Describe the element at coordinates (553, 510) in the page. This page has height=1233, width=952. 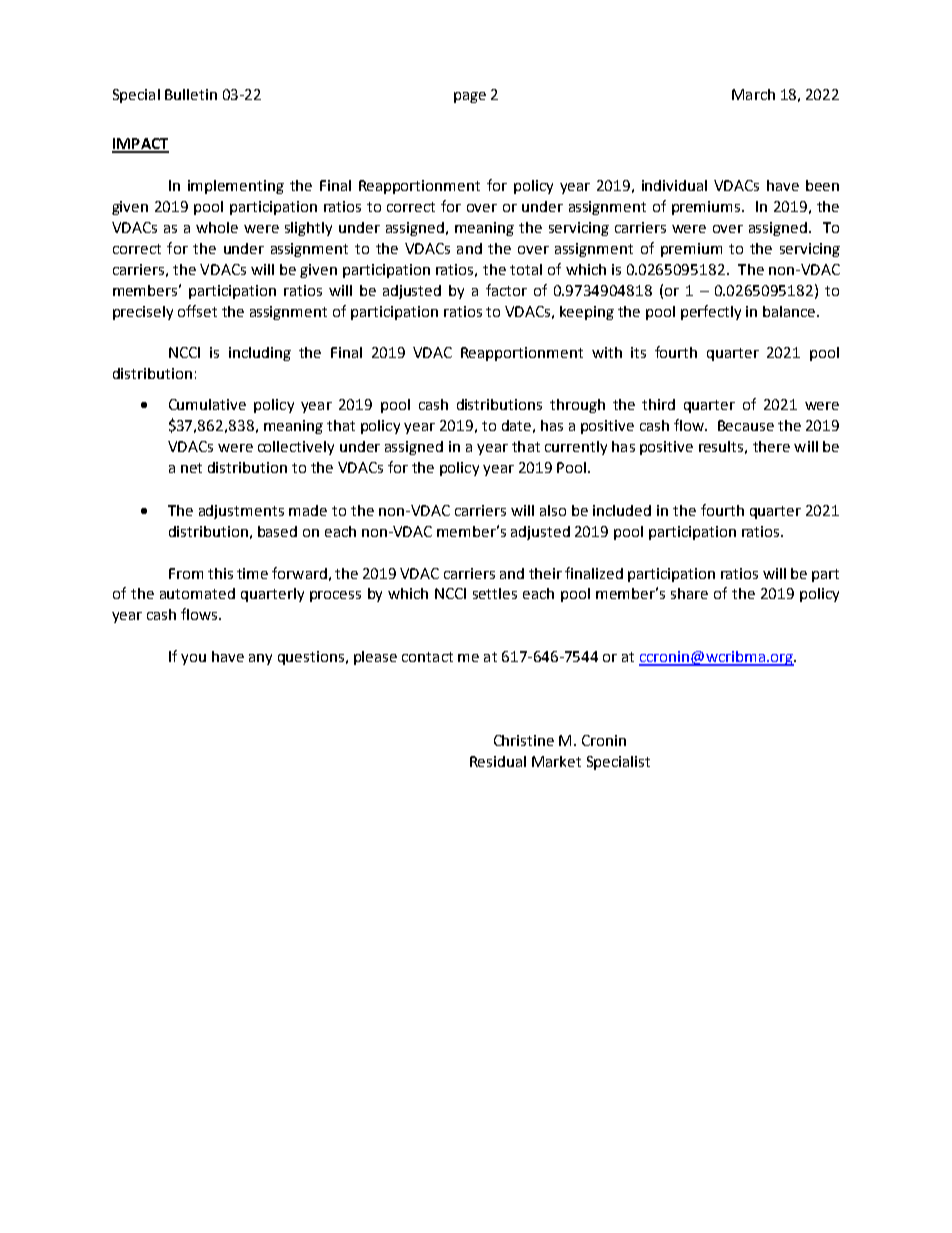
I see `also` at that location.
